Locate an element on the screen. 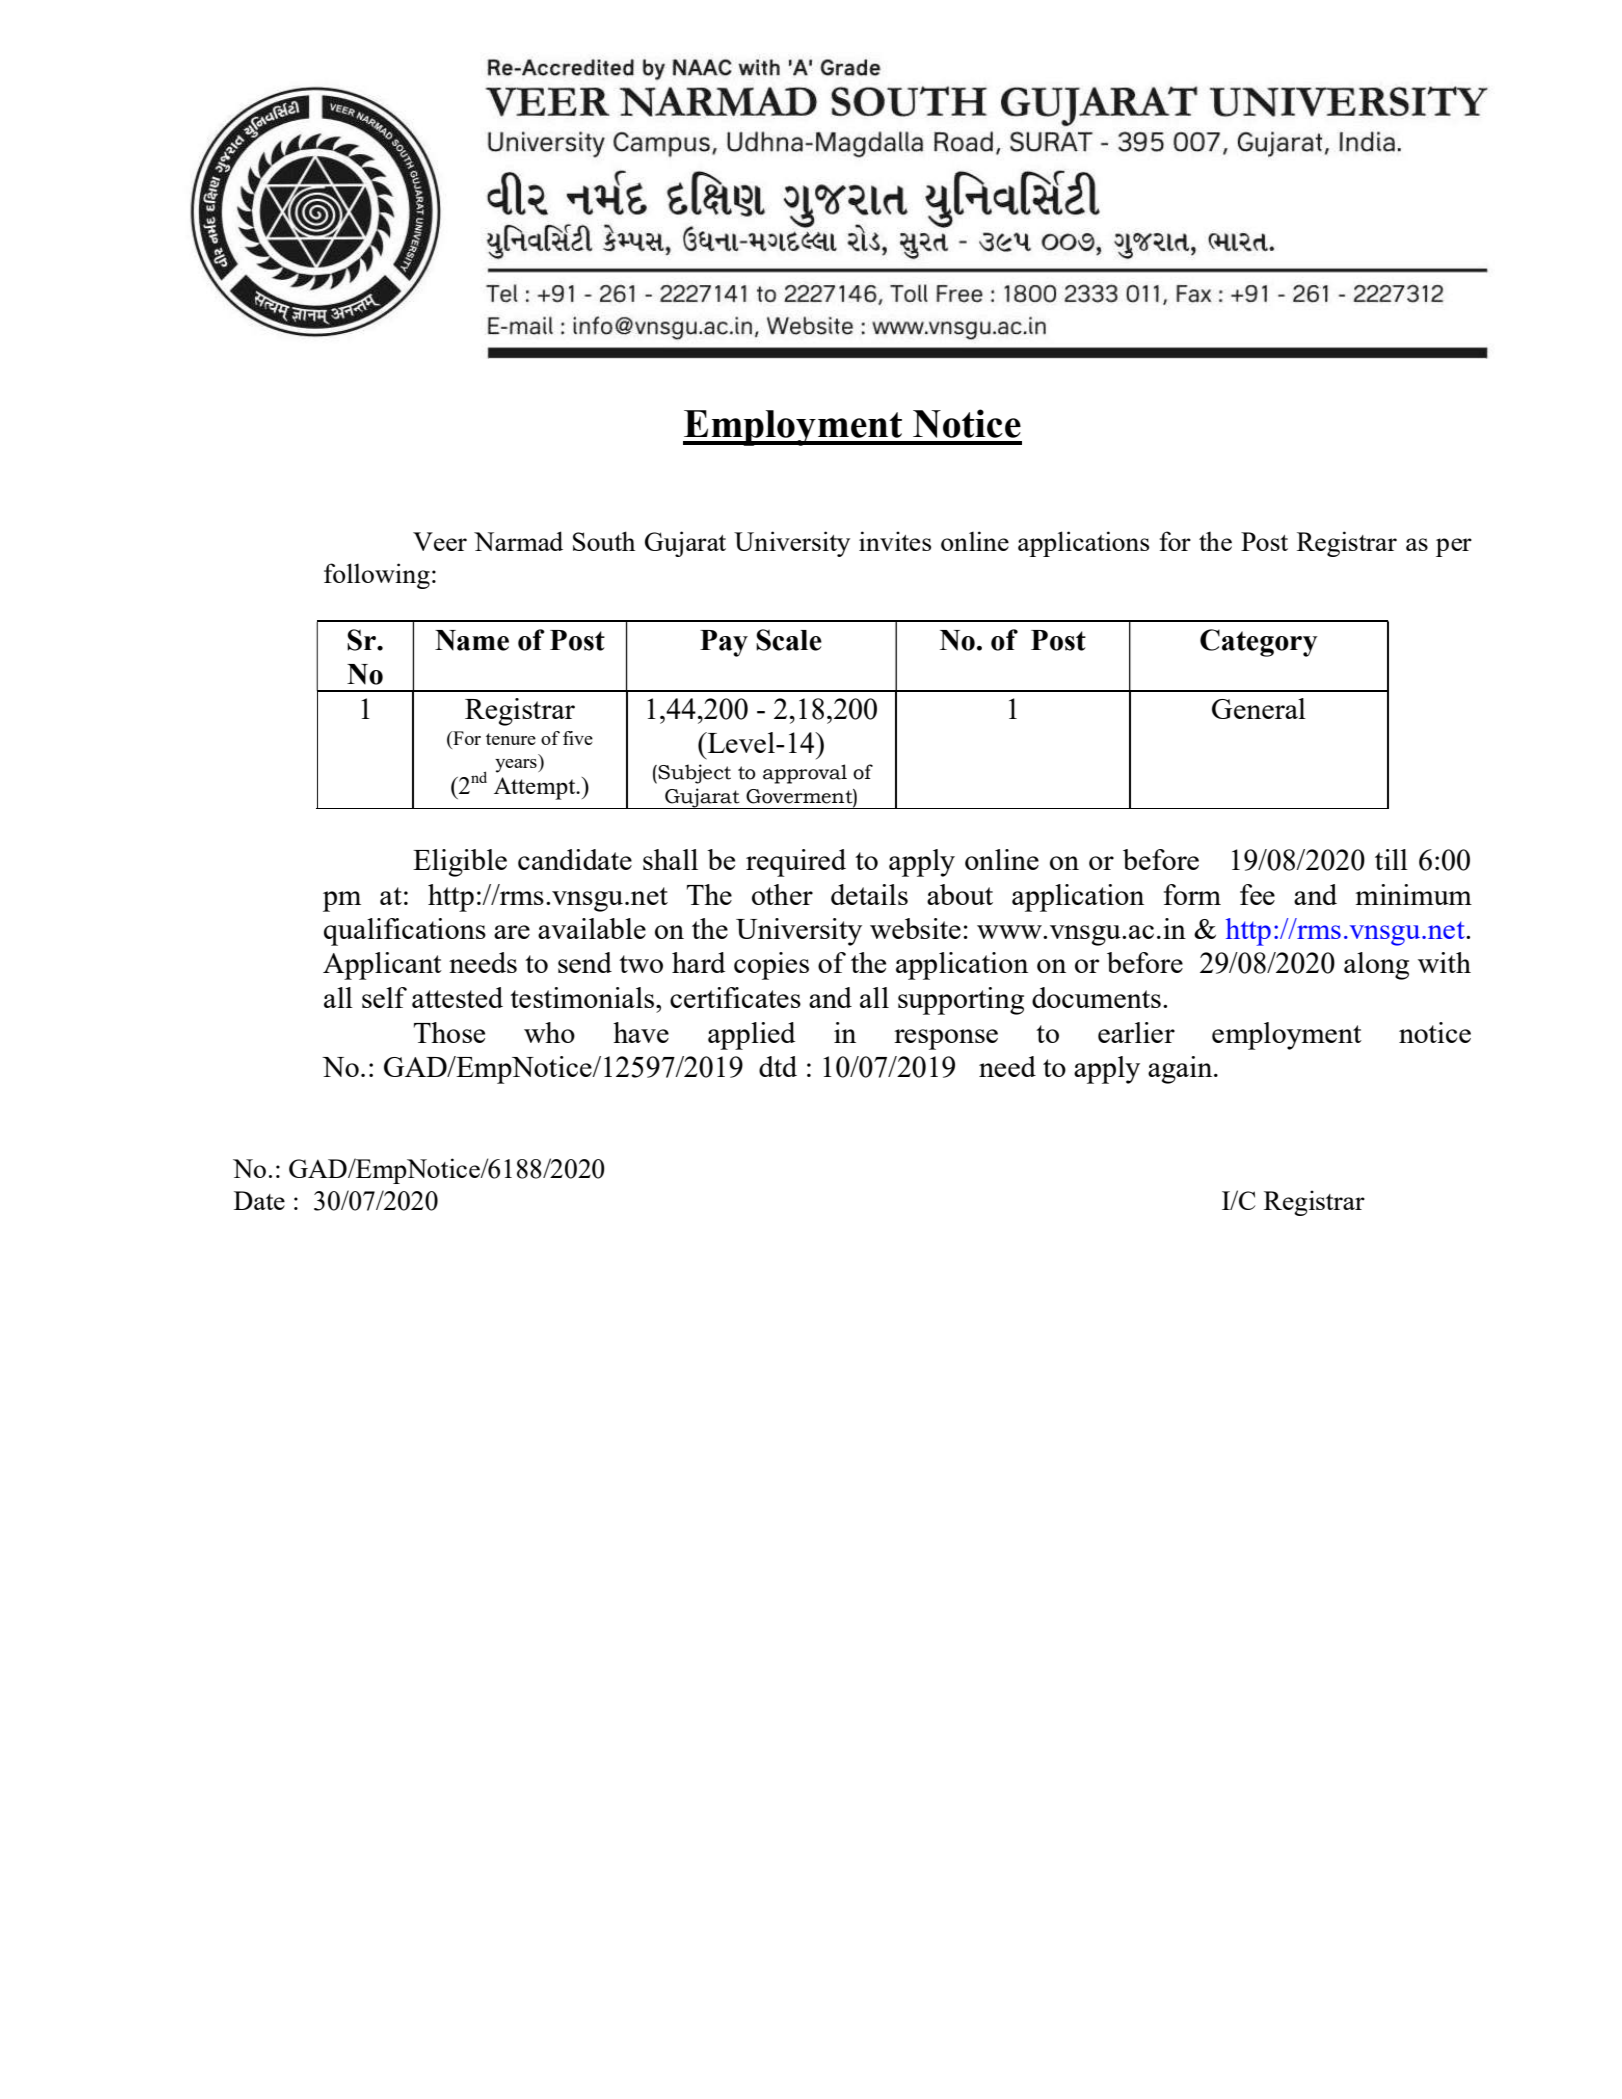  Attempt is located at coordinates (536, 788).
